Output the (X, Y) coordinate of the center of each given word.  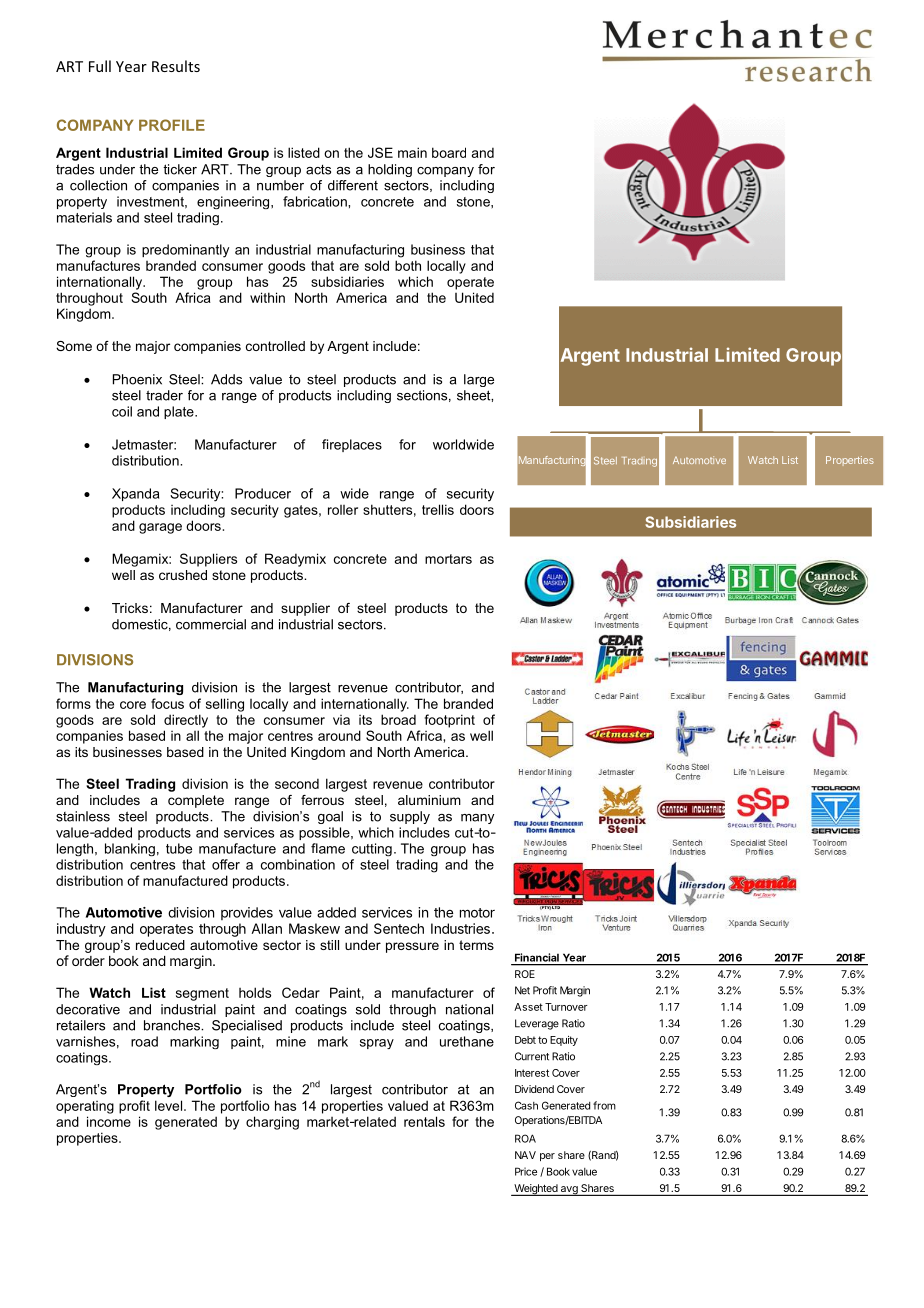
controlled (275, 346)
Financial (537, 957)
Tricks (130, 608)
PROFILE (172, 125)
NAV (525, 1155)
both (408, 265)
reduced (160, 945)
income (109, 1121)
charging (272, 1123)
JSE (380, 152)
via (341, 720)
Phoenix (137, 379)
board (449, 152)
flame (328, 848)
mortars (448, 559)
